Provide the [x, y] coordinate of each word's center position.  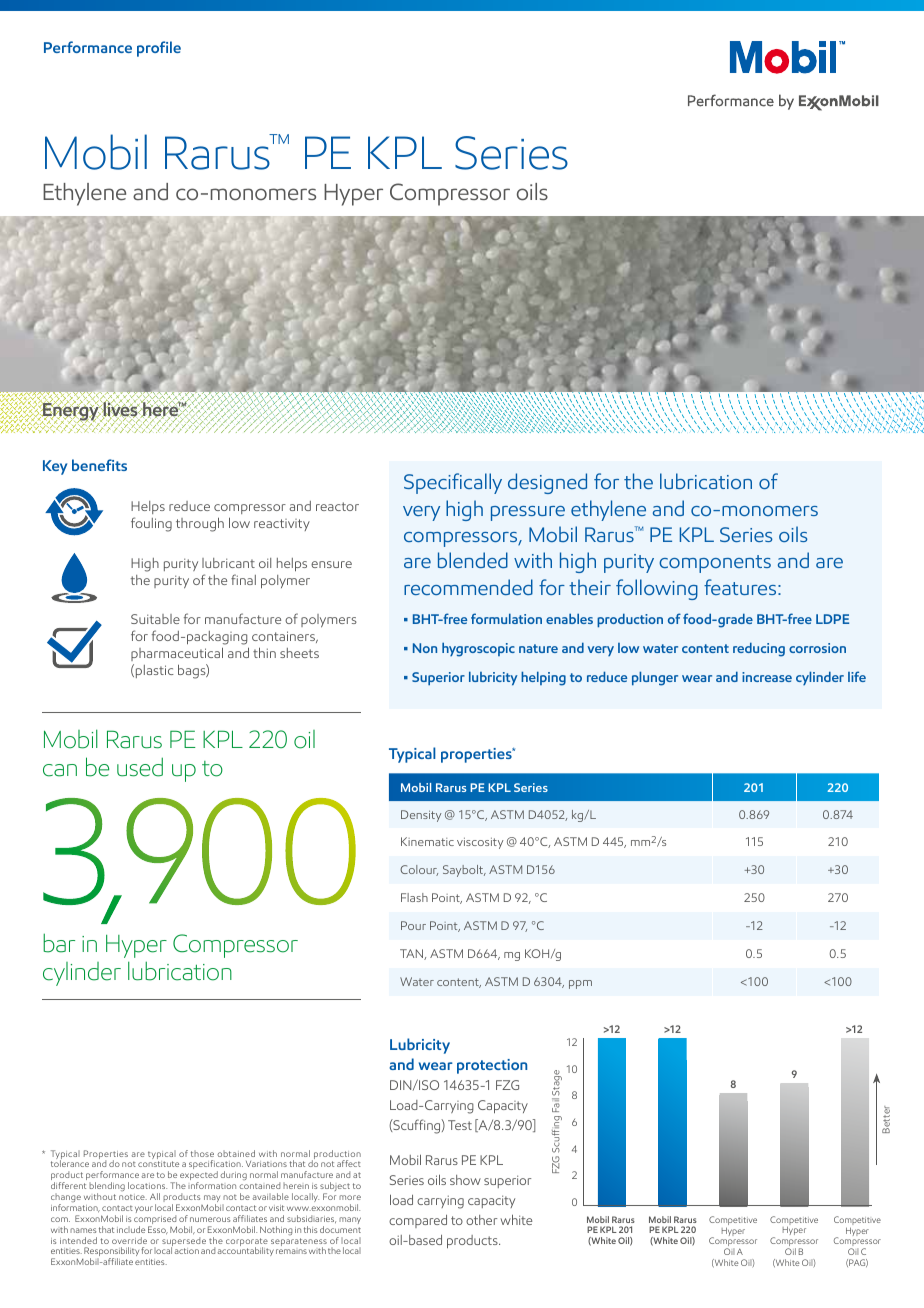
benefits [99, 465]
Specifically [453, 483]
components [715, 564]
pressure [528, 513]
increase [767, 677]
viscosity [480, 843]
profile [159, 49]
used [140, 767]
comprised [155, 1221]
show [465, 1180]
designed [547, 483]
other [481, 1220]
